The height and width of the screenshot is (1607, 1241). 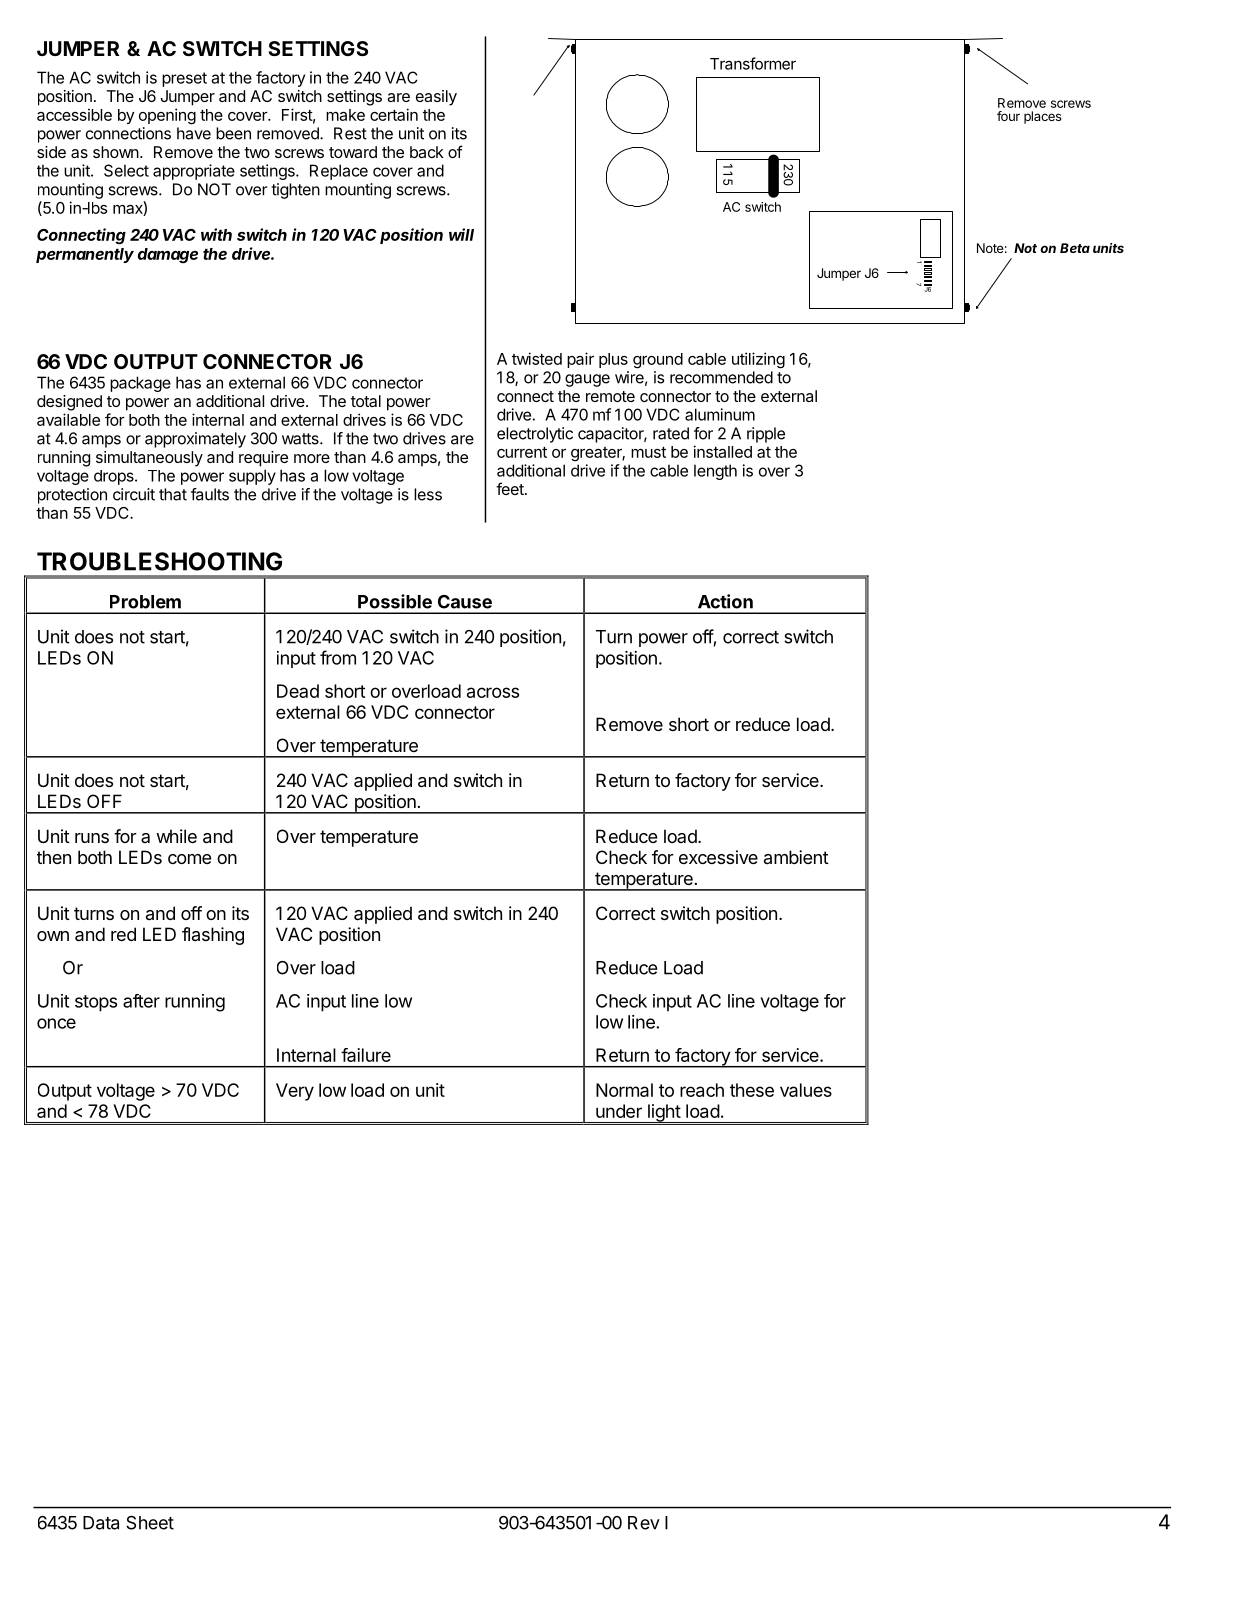 I want to click on ambient, so click(x=796, y=857).
